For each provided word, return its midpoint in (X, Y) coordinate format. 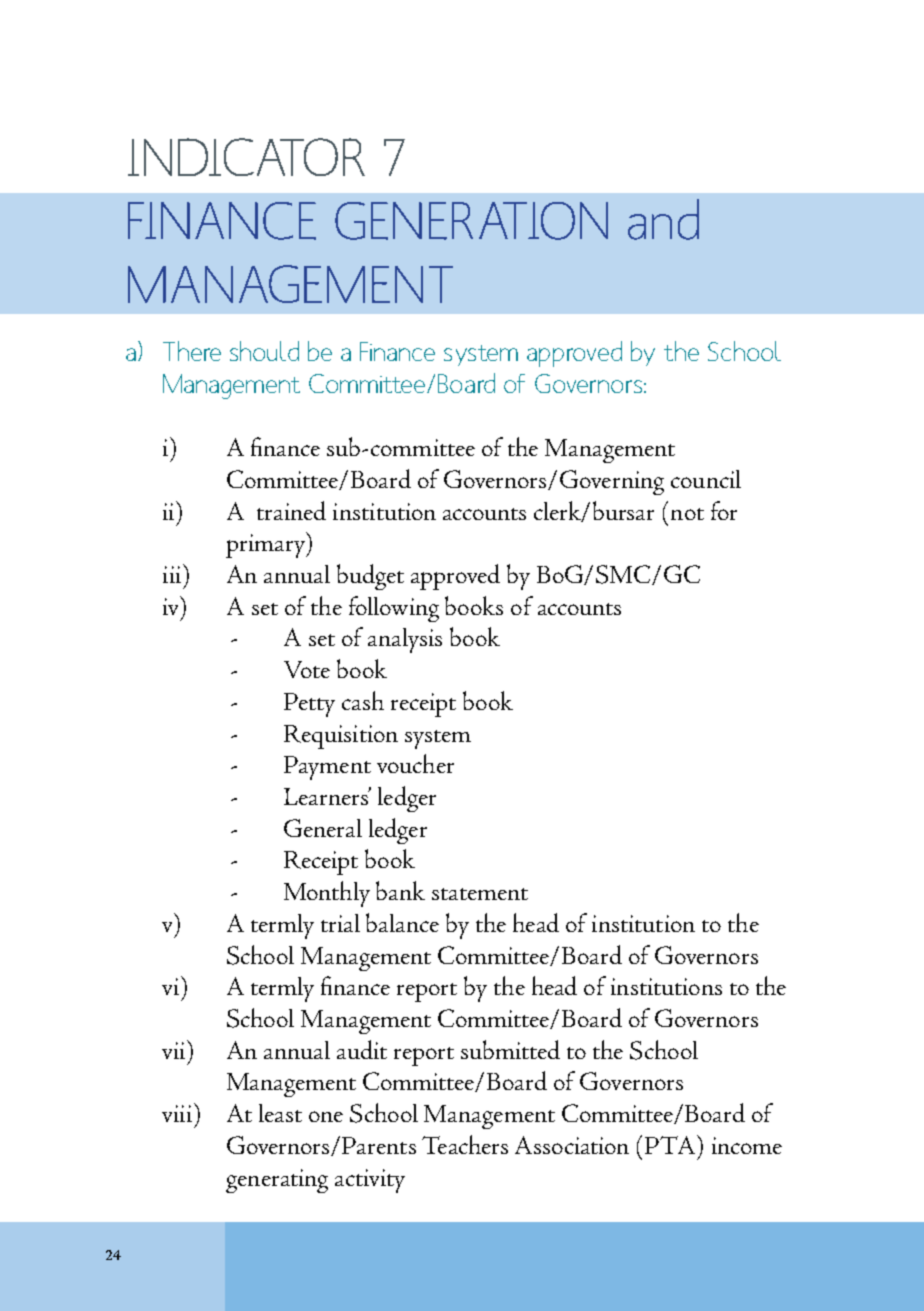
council (706, 479)
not (687, 514)
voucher (415, 763)
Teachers (465, 1144)
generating (277, 1181)
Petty (309, 705)
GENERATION (471, 221)
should (264, 351)
